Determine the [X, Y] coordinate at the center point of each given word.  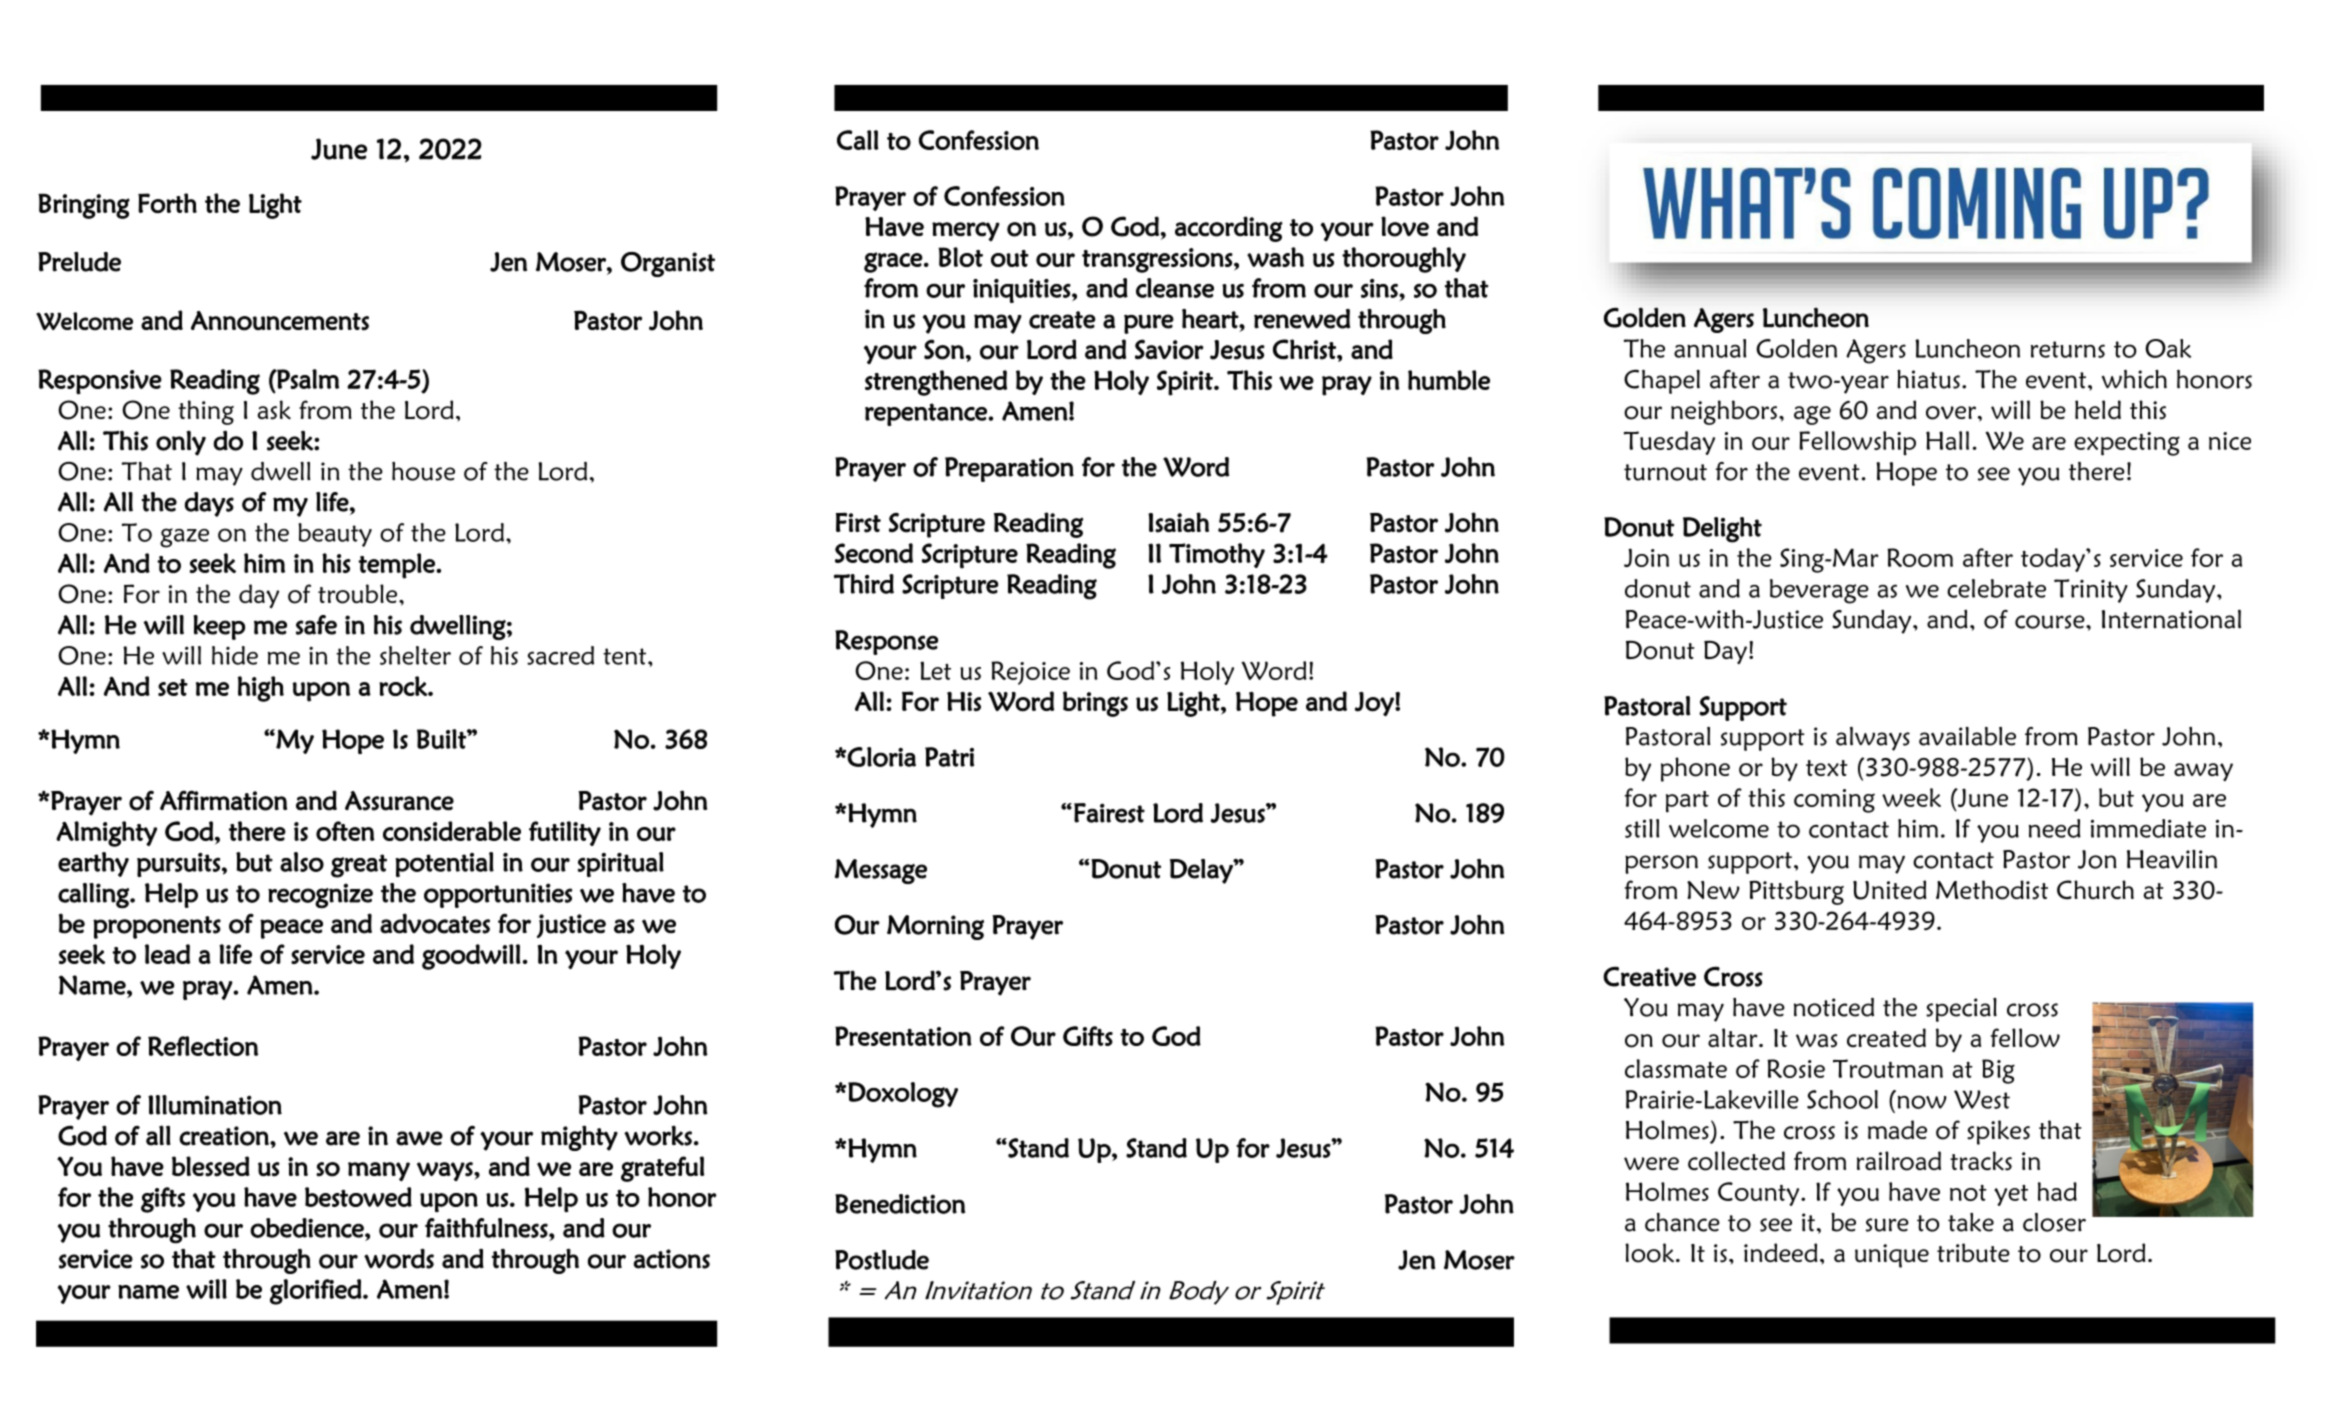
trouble [359, 594]
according [1229, 229]
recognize [320, 896]
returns [2068, 349]
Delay [1202, 871]
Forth [167, 203]
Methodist [1992, 890]
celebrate [1996, 588]
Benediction [900, 1204]
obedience [308, 1228]
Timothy [1217, 555]
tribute [1973, 1252]
